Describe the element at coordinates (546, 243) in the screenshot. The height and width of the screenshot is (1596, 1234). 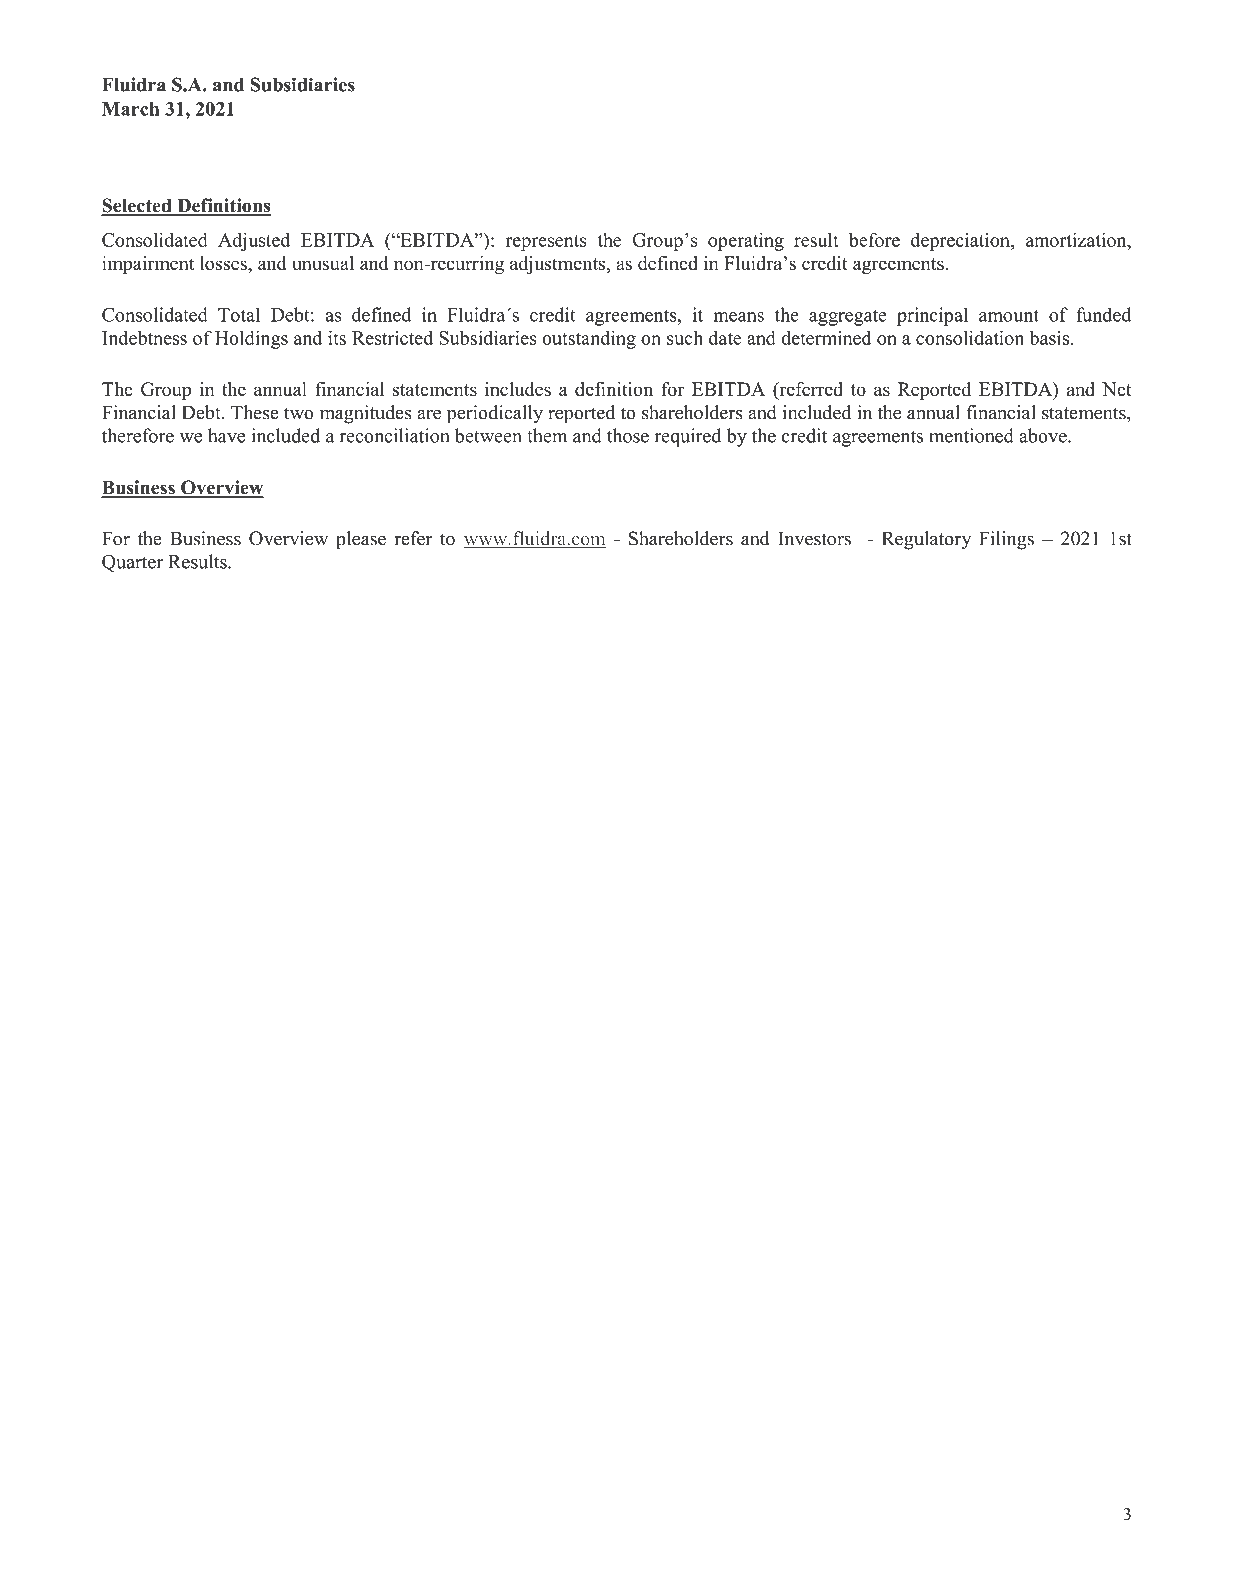
I see `represents` at that location.
